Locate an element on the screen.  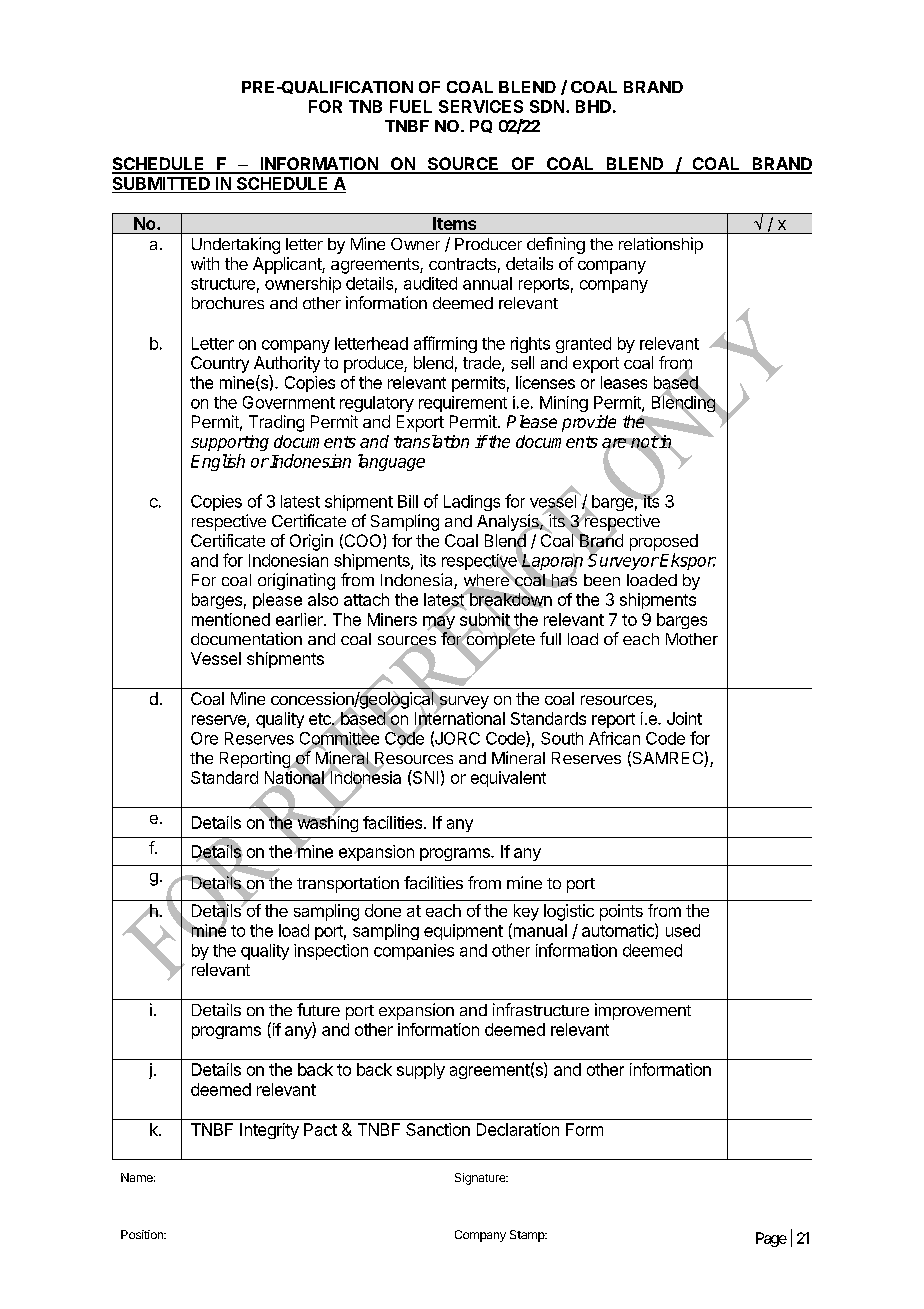
Position is located at coordinates (143, 1234).
